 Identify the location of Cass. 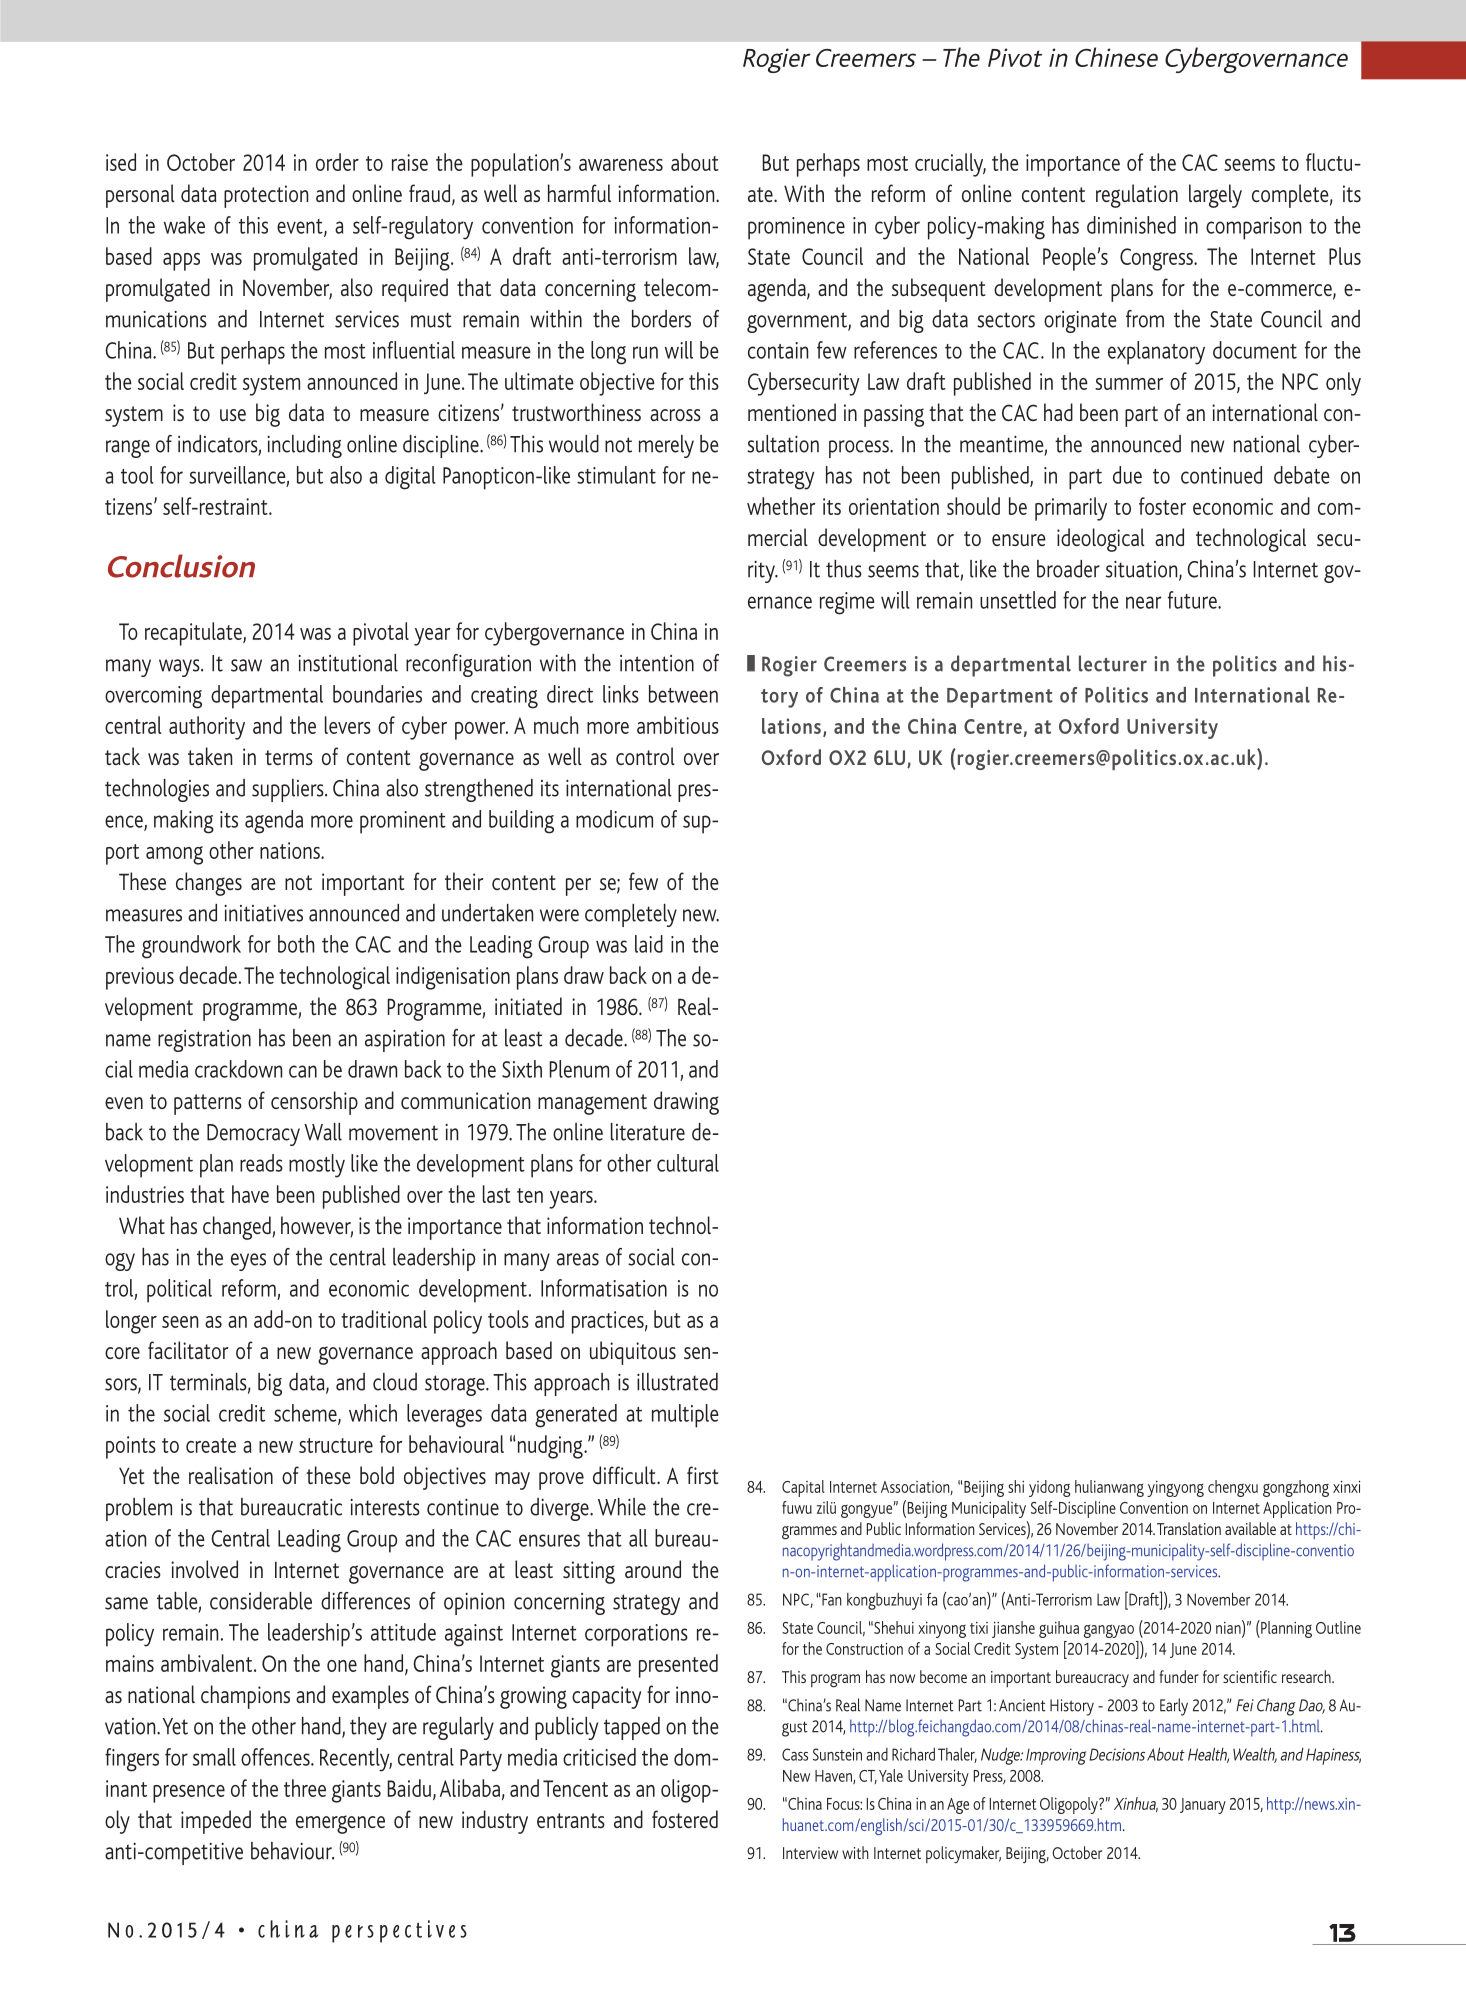
(795, 1754).
